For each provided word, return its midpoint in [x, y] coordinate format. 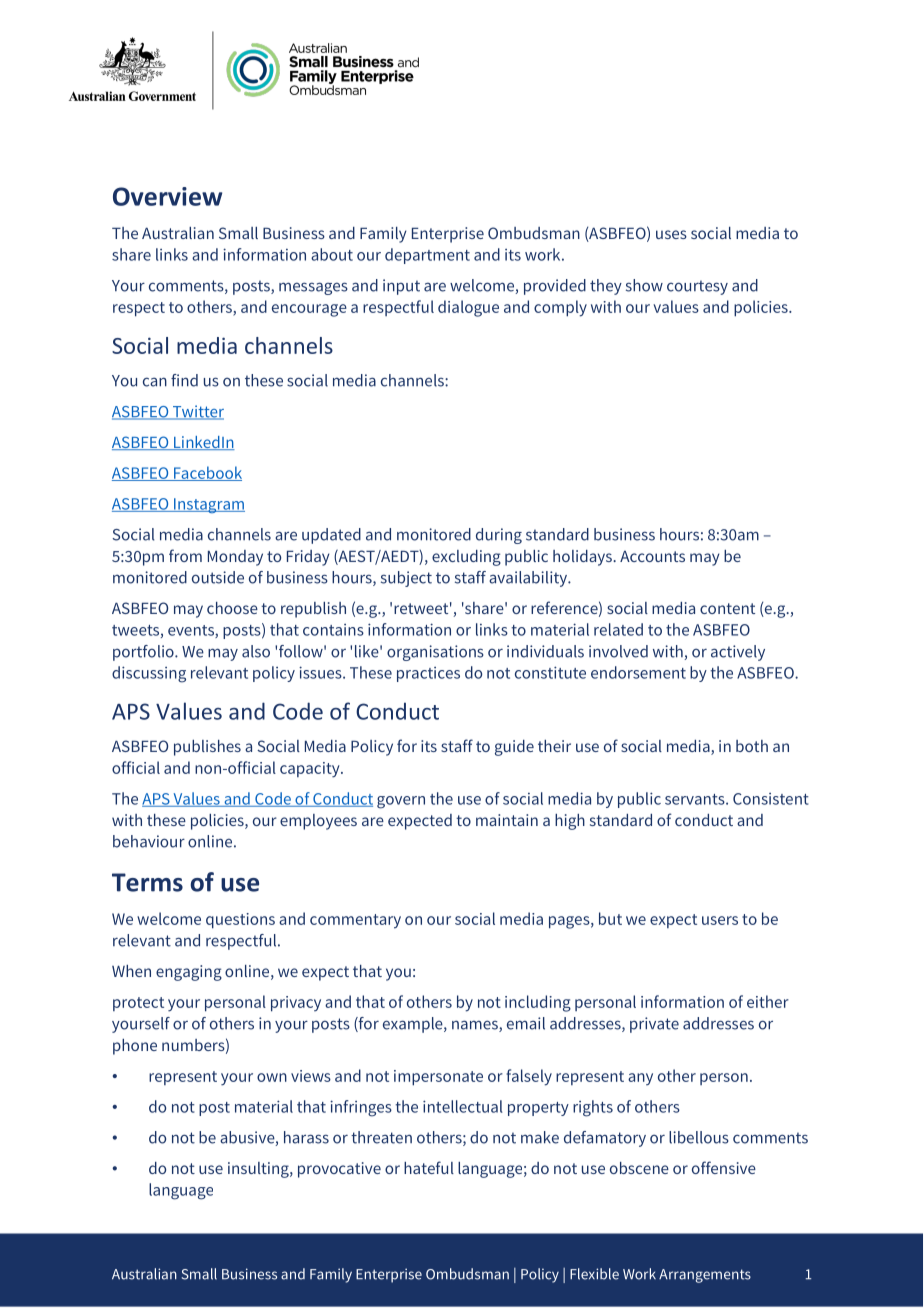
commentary [355, 921]
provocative [339, 1170]
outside [218, 577]
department [427, 256]
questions [240, 921]
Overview [167, 196]
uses [671, 234]
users [720, 920]
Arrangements [705, 1276]
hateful [429, 1167]
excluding [466, 558]
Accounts [652, 556]
